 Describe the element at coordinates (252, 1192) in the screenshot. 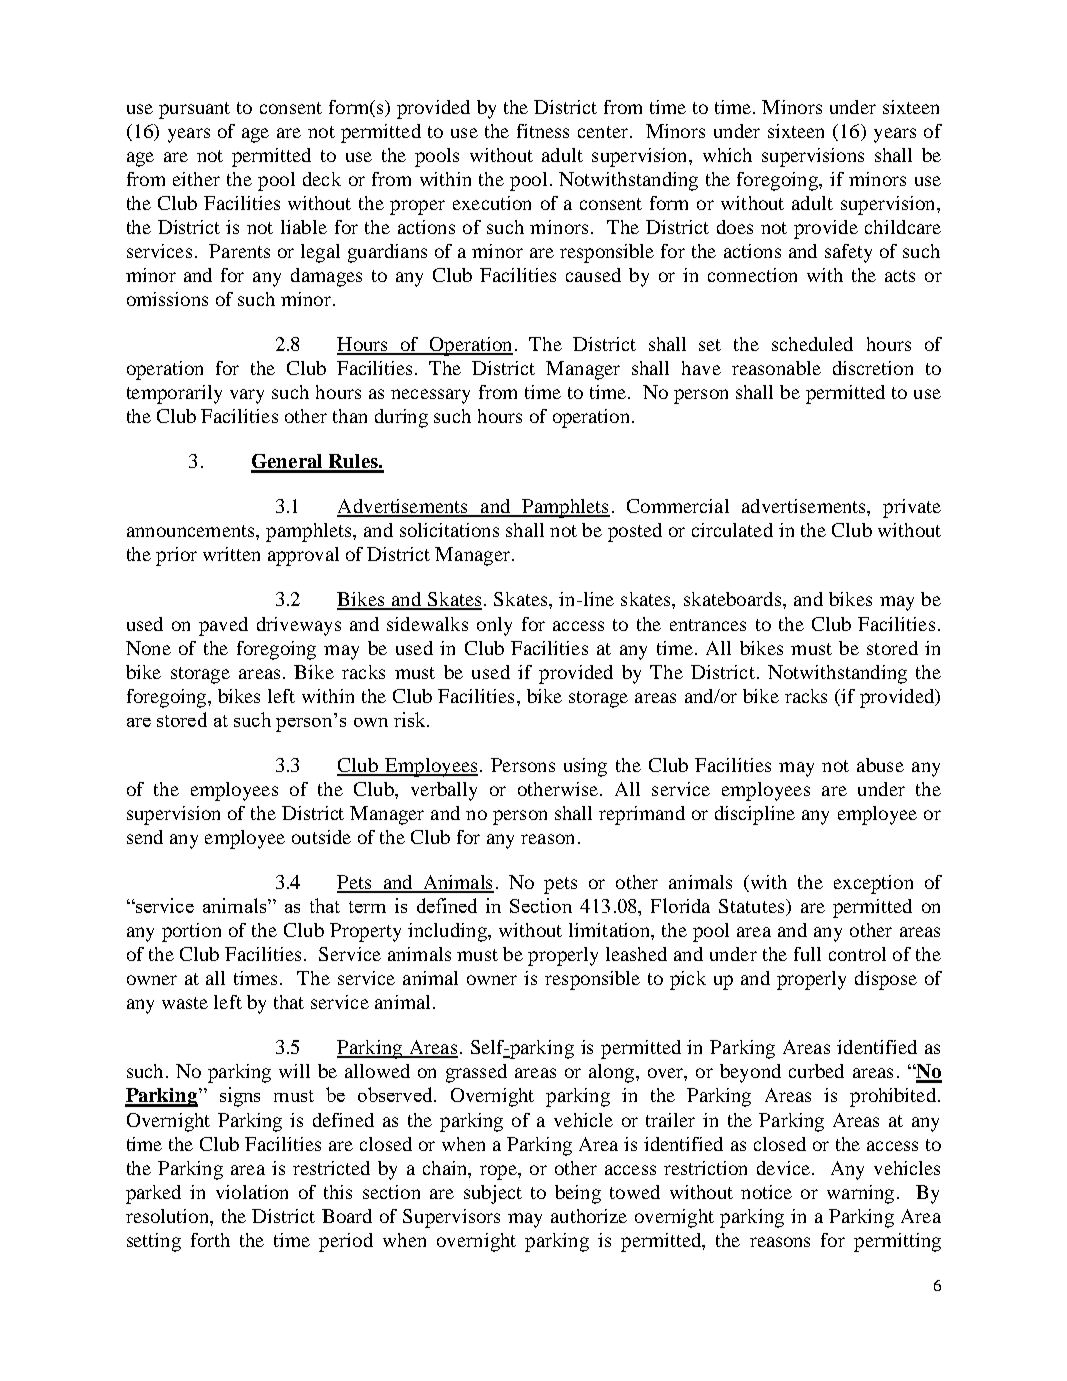

I see `violation` at that location.
